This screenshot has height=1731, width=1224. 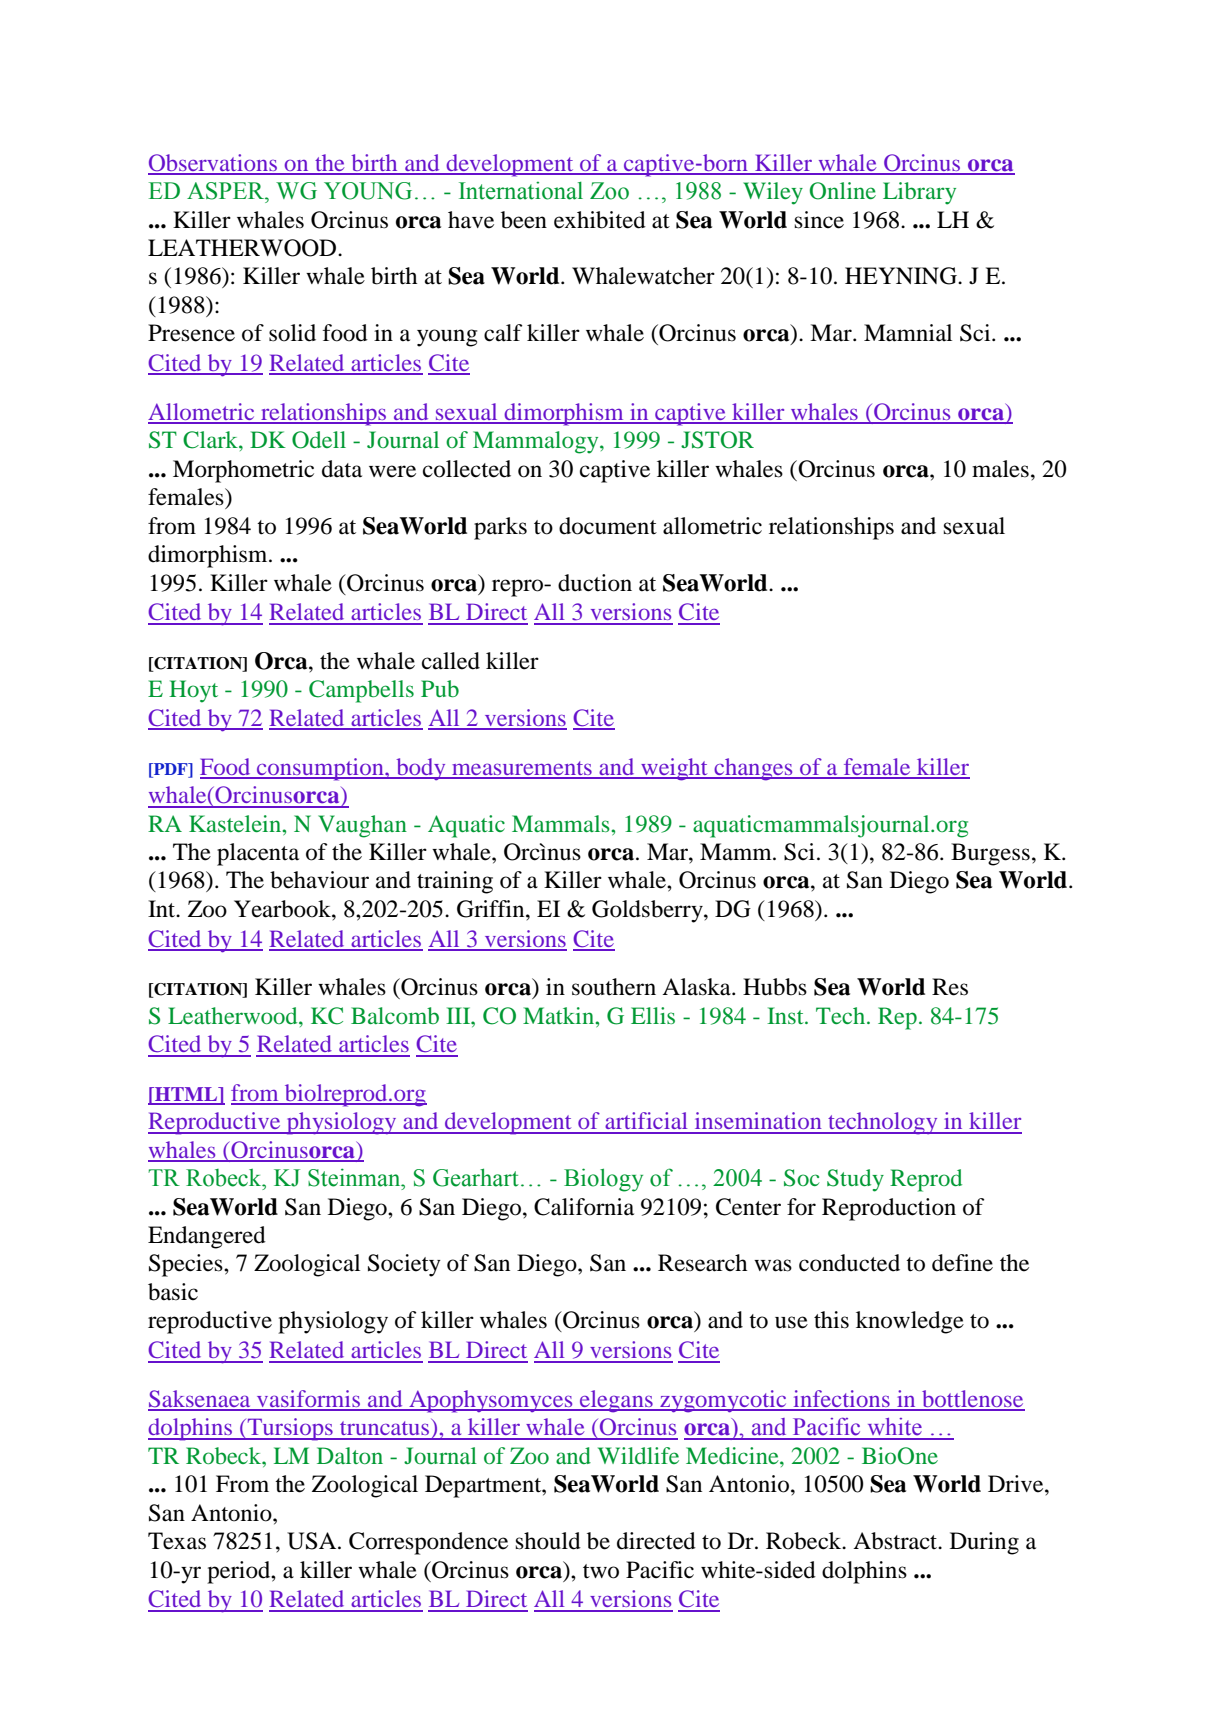 I want to click on called, so click(x=451, y=661).
